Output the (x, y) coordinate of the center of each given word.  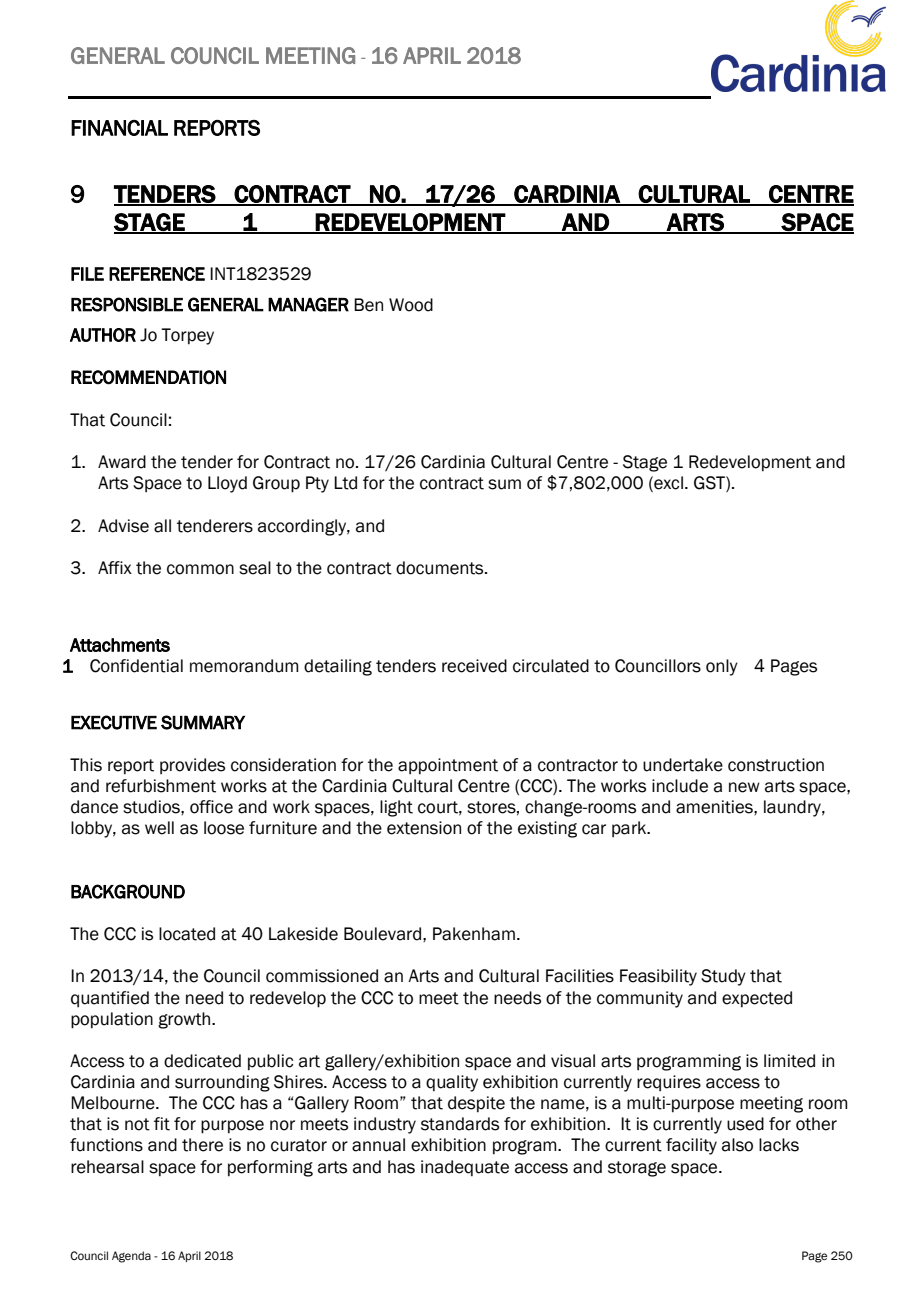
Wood (411, 305)
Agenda (131, 1257)
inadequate (465, 1168)
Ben (368, 305)
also (737, 1145)
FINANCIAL (119, 128)
